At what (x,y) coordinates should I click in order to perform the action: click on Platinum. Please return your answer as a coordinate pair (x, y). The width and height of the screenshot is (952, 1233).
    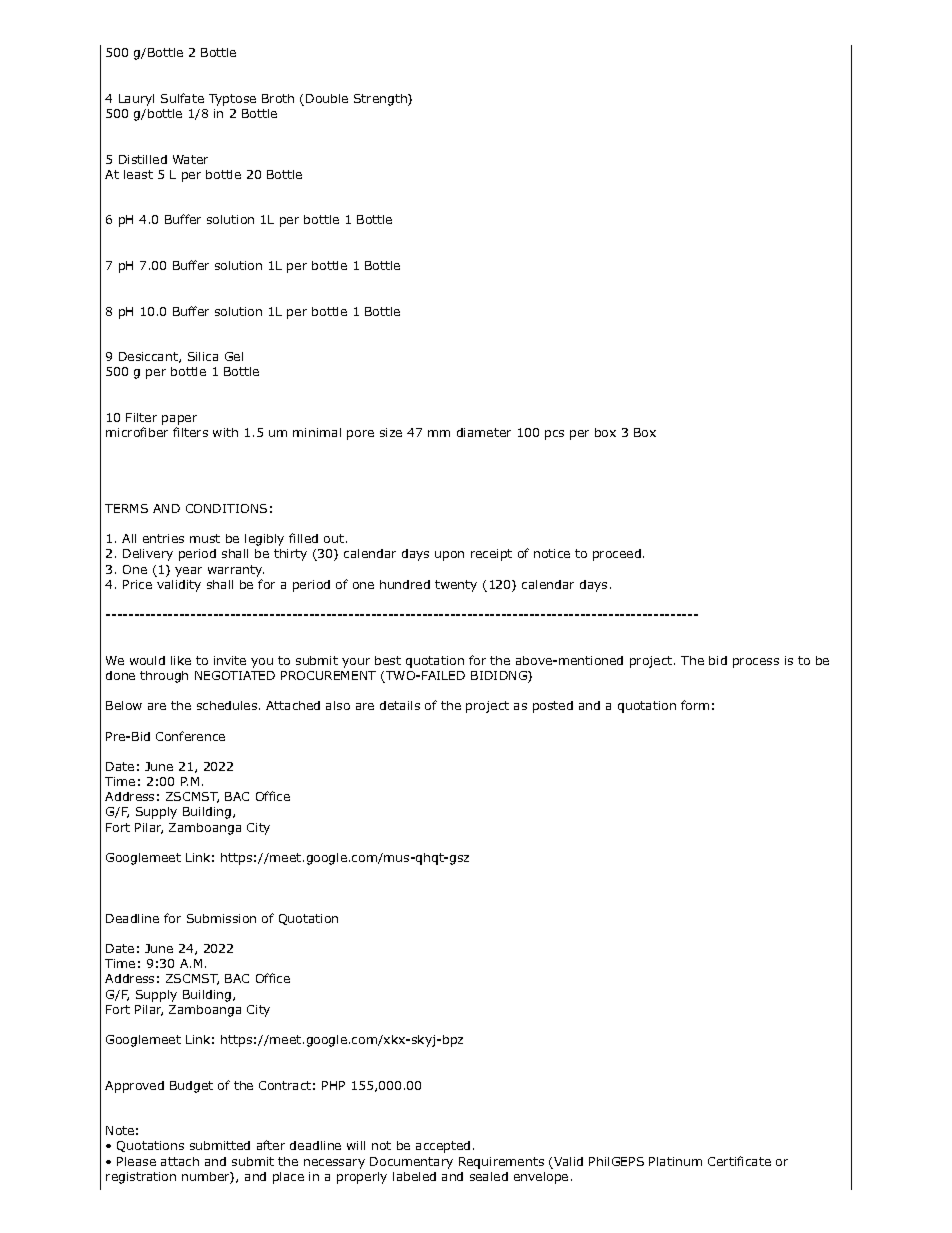
    Looking at the image, I should click on (675, 1161).
